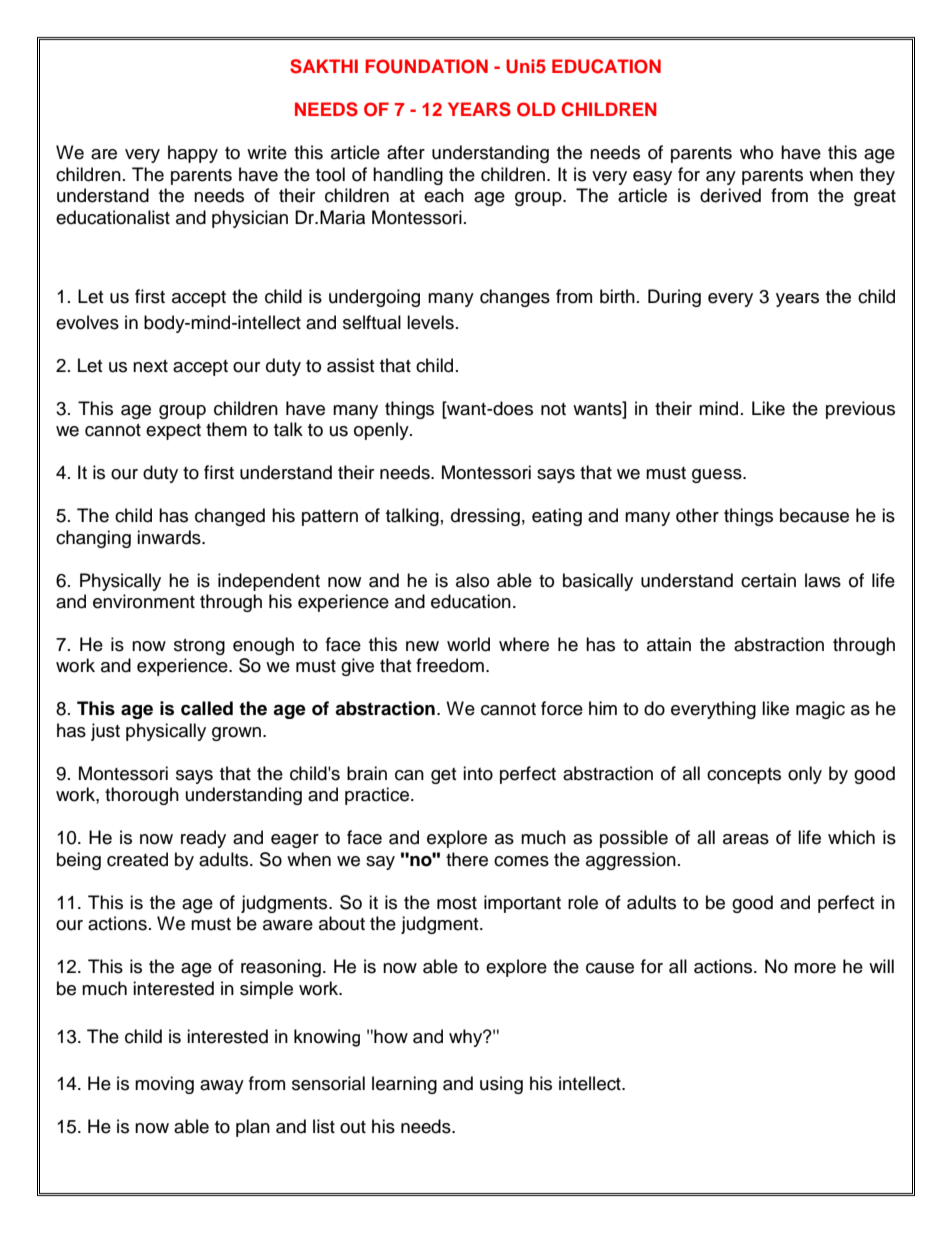 The image size is (952, 1233). What do you see at coordinates (164, 1085) in the screenshot?
I see `moving` at bounding box center [164, 1085].
